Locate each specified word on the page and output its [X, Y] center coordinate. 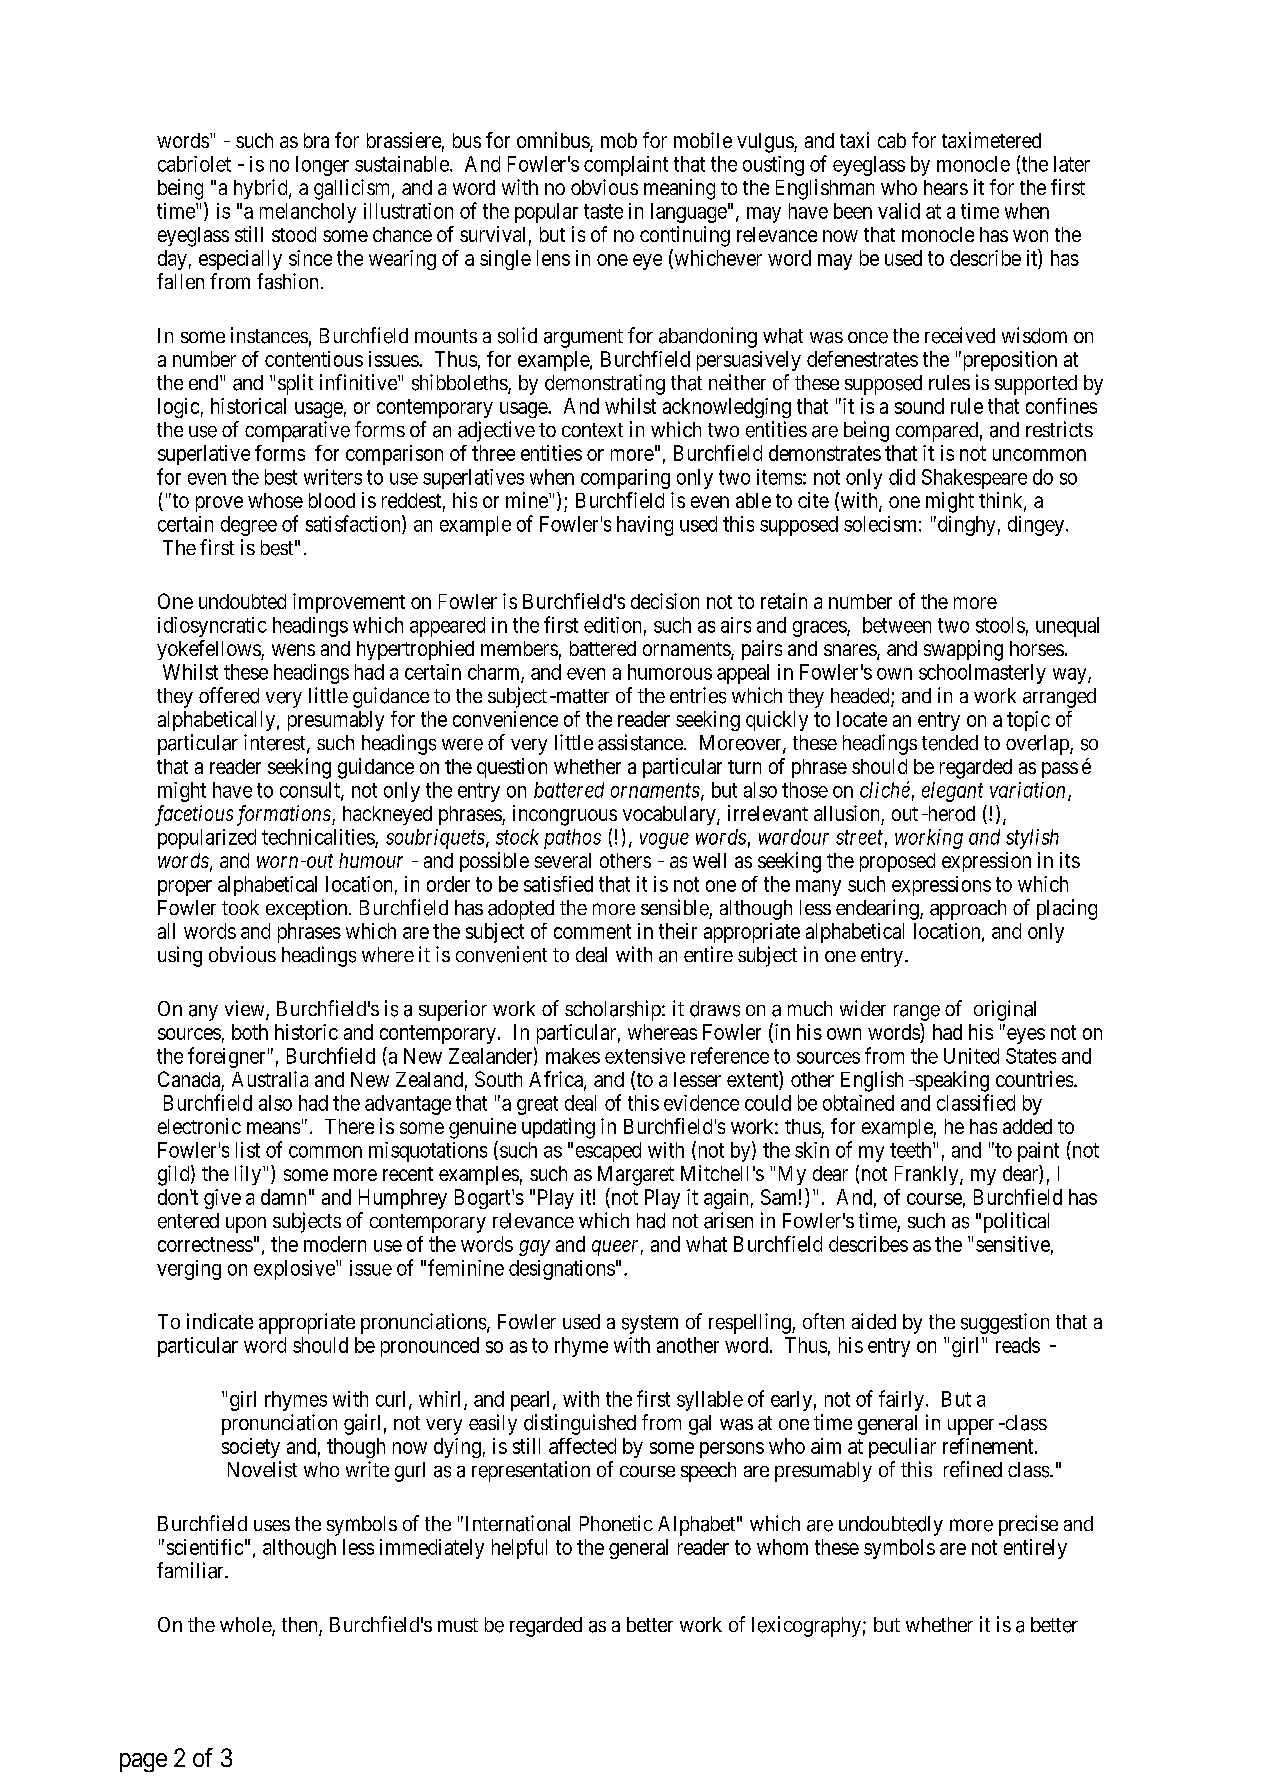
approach [968, 910]
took [240, 907]
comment [592, 931]
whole [246, 1626]
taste [603, 211]
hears [946, 187]
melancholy [308, 213]
